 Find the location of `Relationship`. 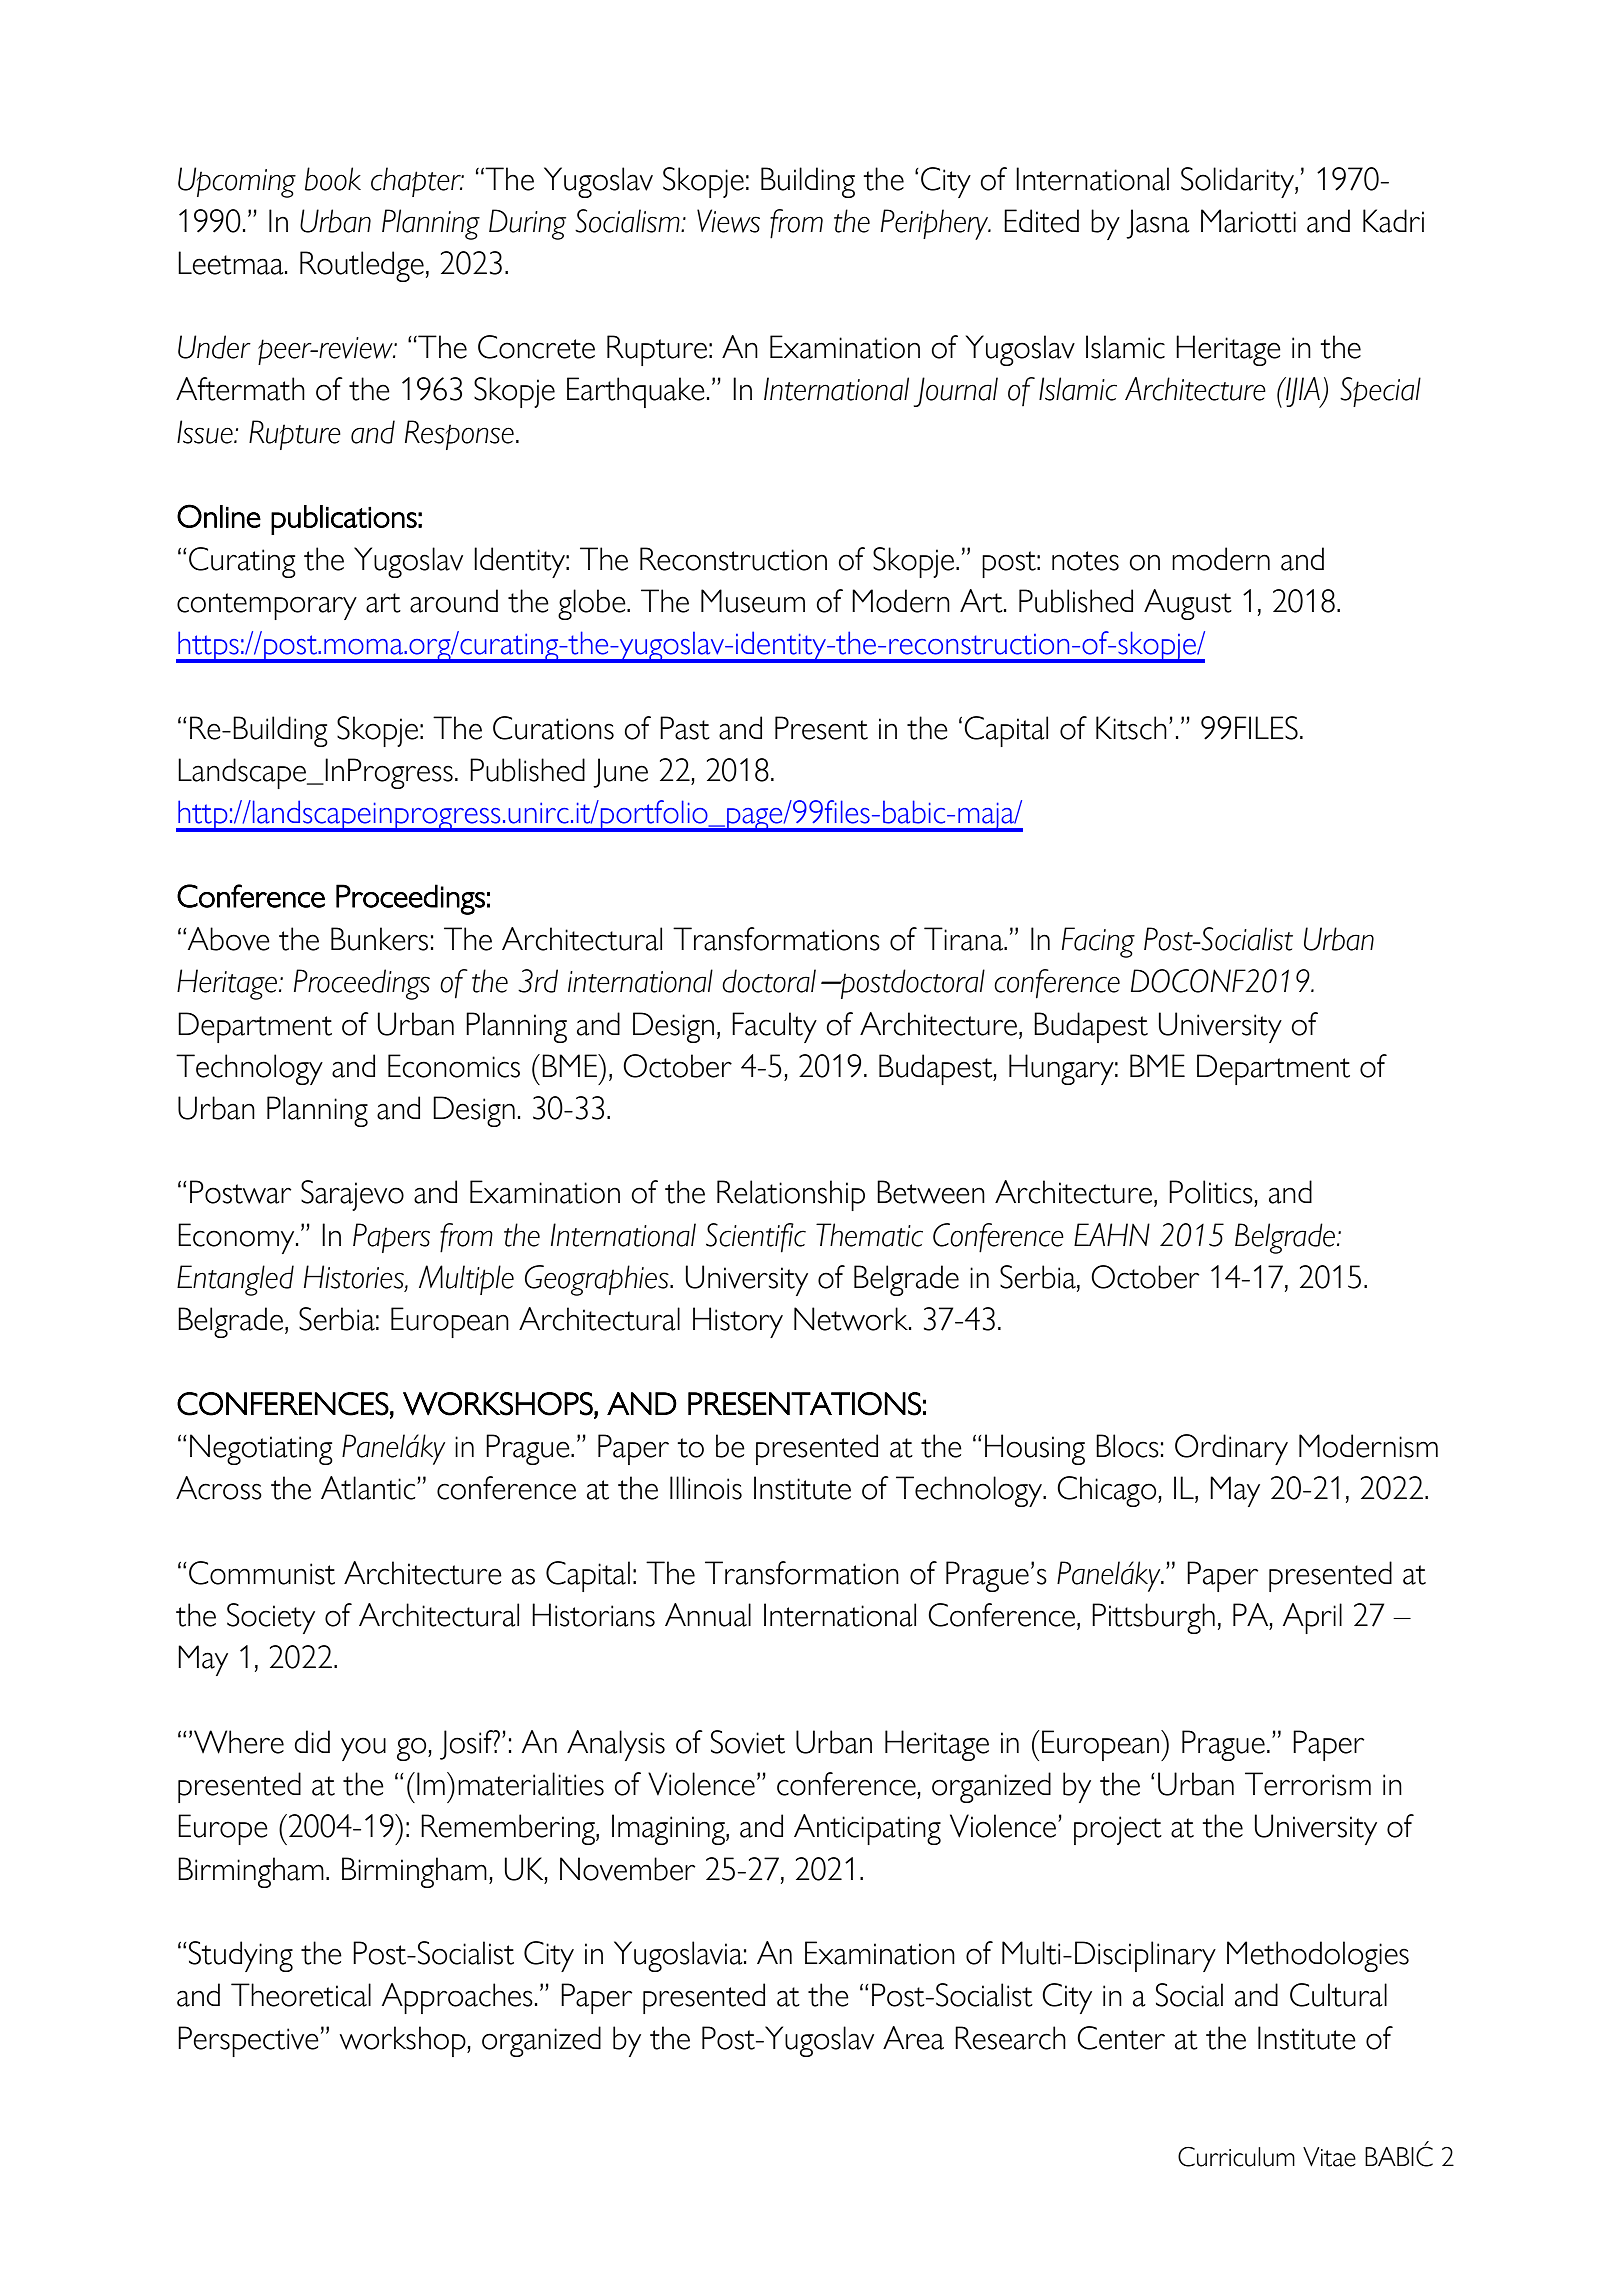

Relationship is located at coordinates (791, 1195).
